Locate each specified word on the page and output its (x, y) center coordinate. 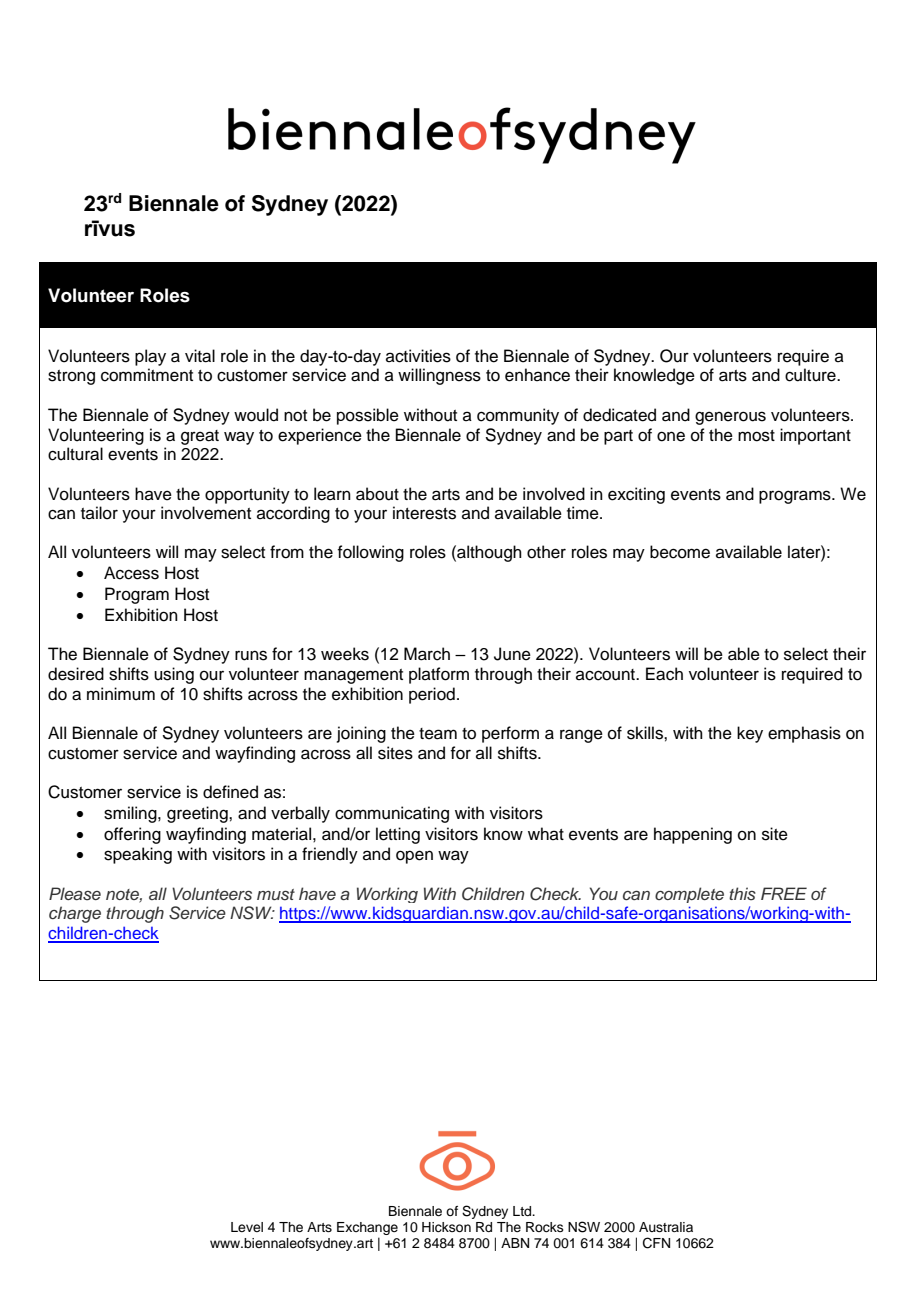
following (370, 553)
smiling (131, 814)
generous (730, 418)
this (742, 894)
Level (247, 1227)
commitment (147, 375)
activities (418, 356)
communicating (392, 814)
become (680, 552)
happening (693, 835)
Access (131, 573)
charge (75, 914)
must (276, 895)
